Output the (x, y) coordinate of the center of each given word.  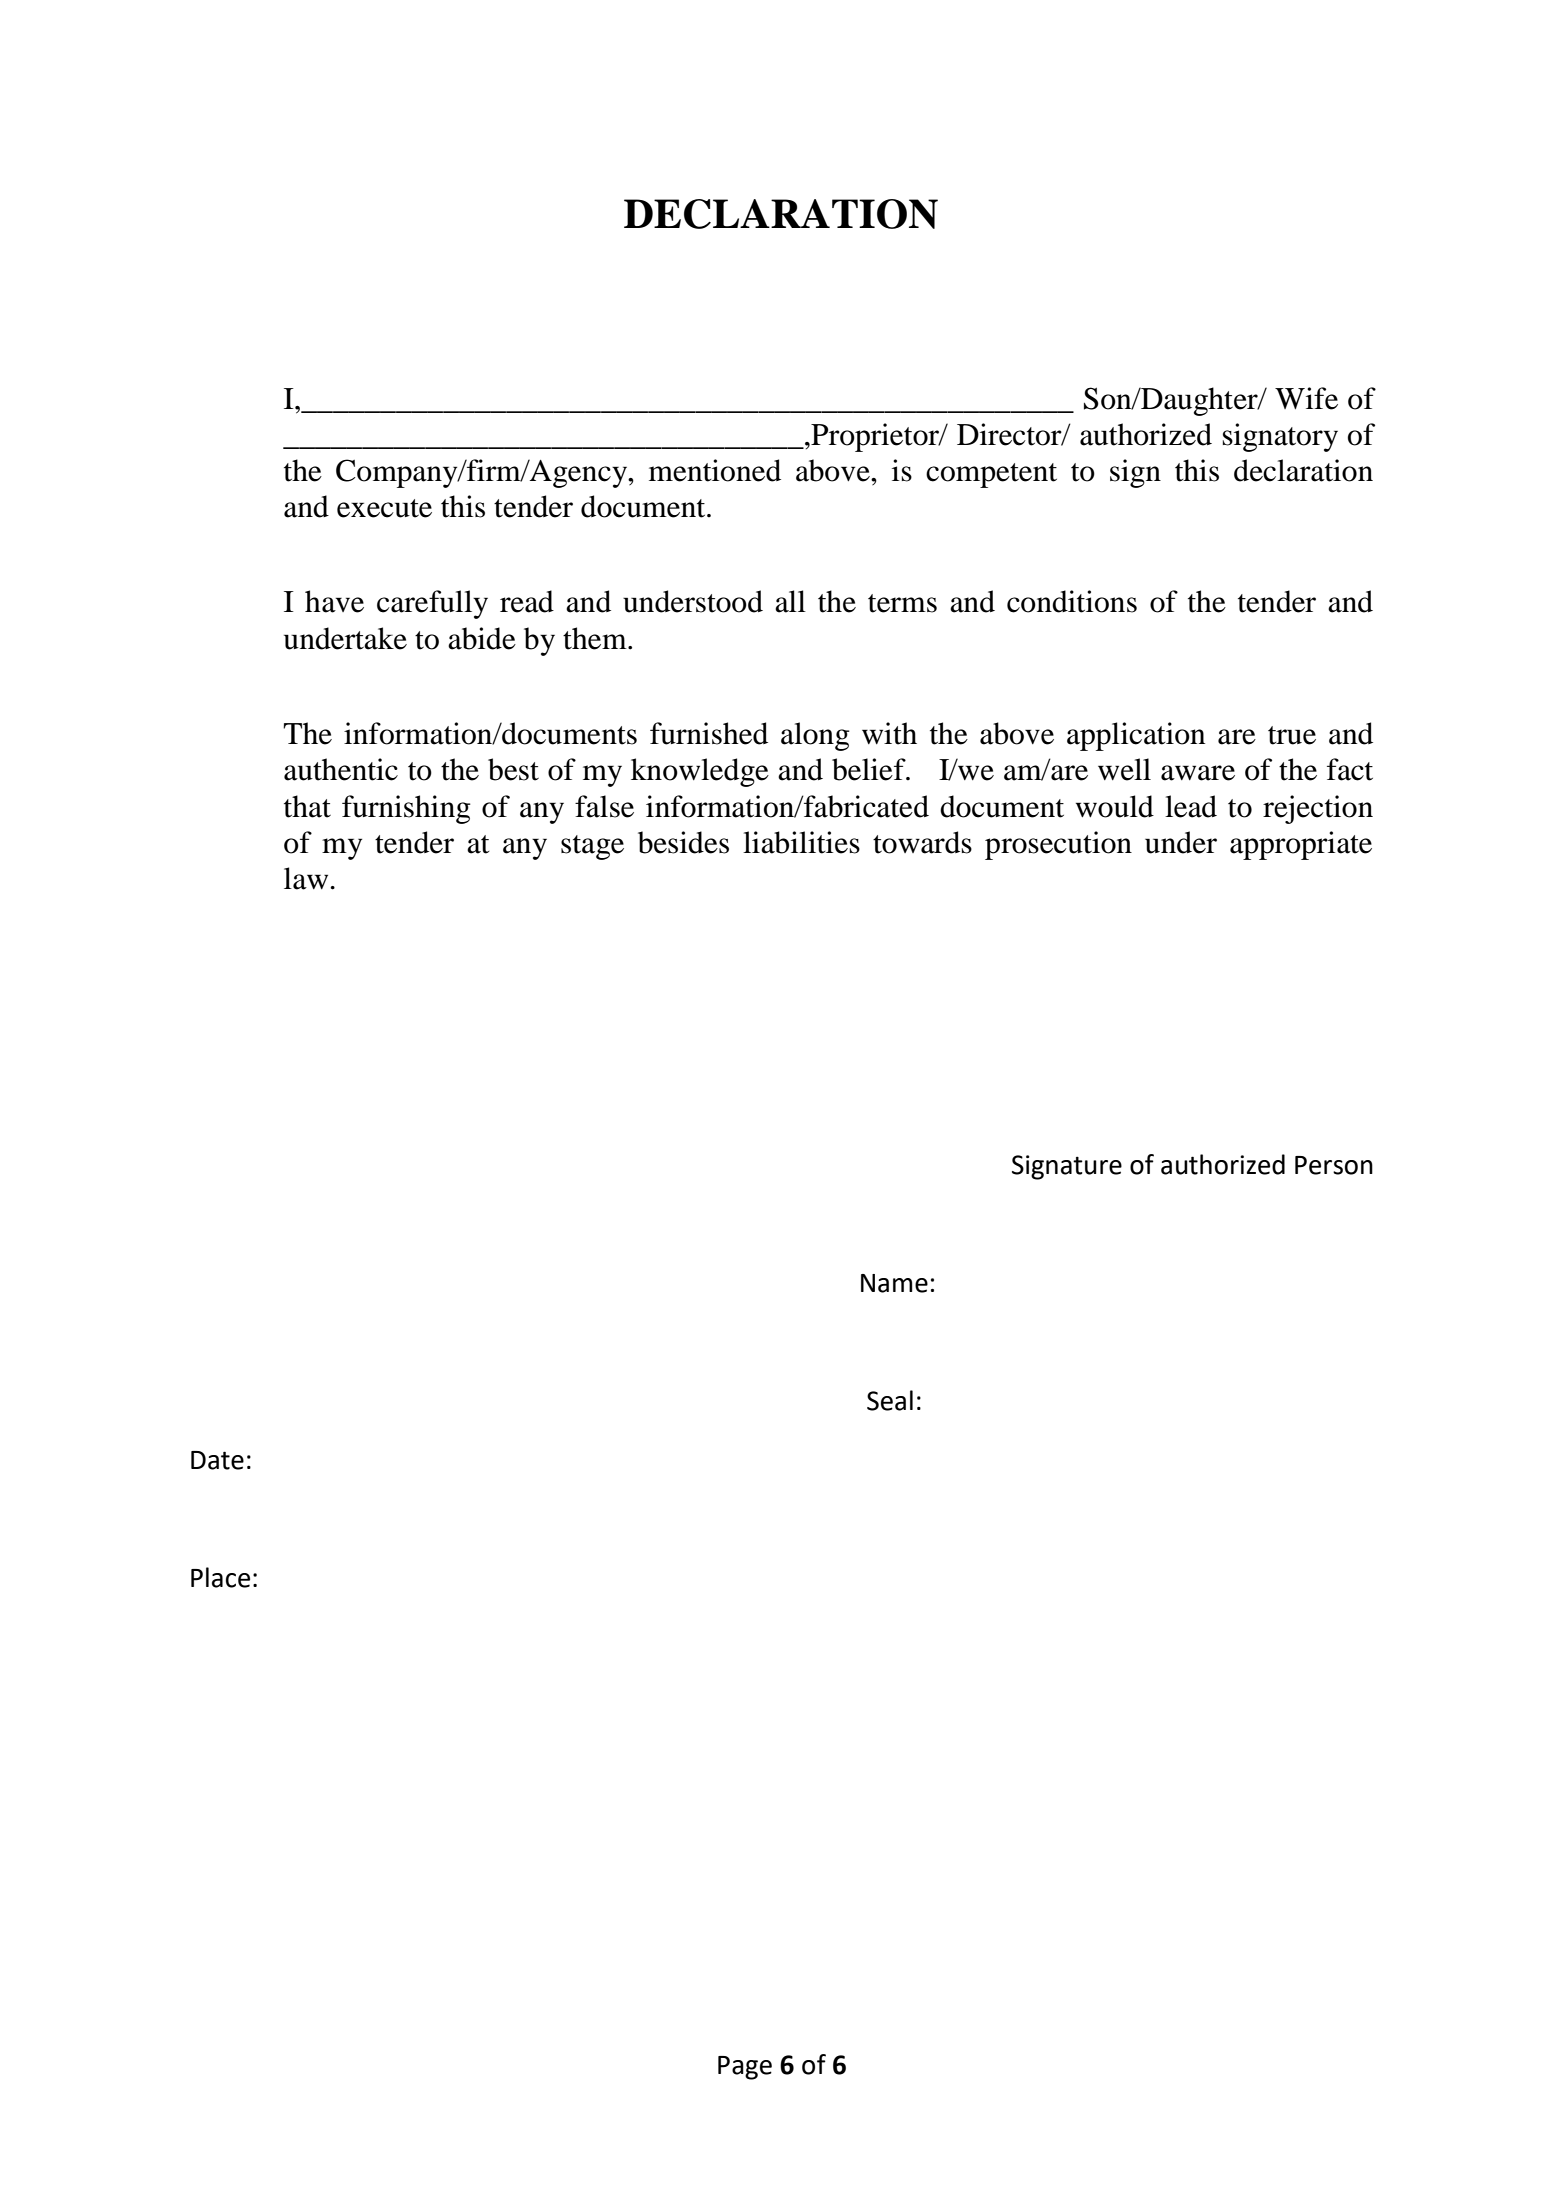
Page (745, 2068)
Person (1334, 1165)
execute (384, 508)
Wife (1306, 398)
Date (217, 1460)
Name (894, 1283)
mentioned (715, 470)
